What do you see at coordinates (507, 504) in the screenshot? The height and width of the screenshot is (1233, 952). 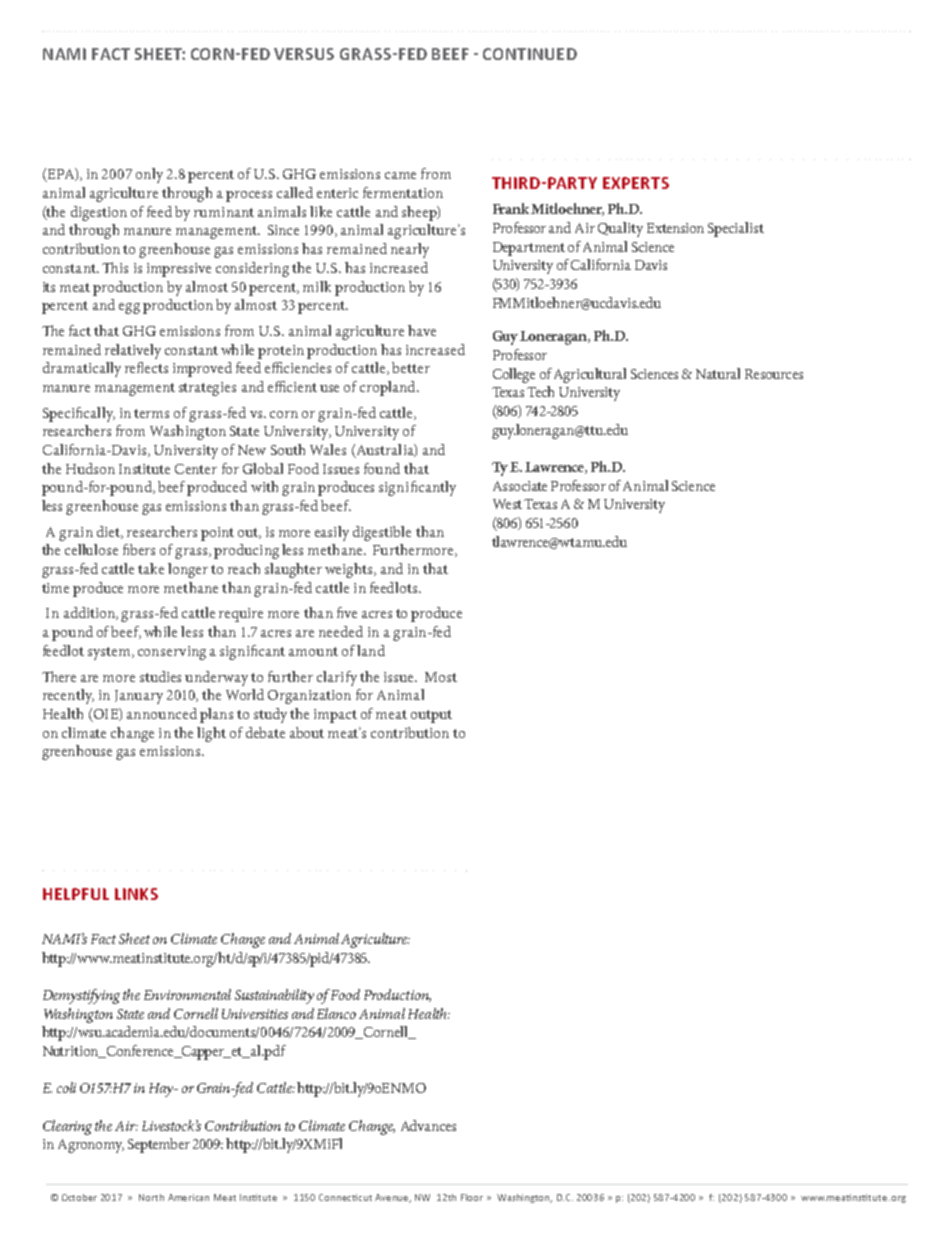 I see `West` at bounding box center [507, 504].
